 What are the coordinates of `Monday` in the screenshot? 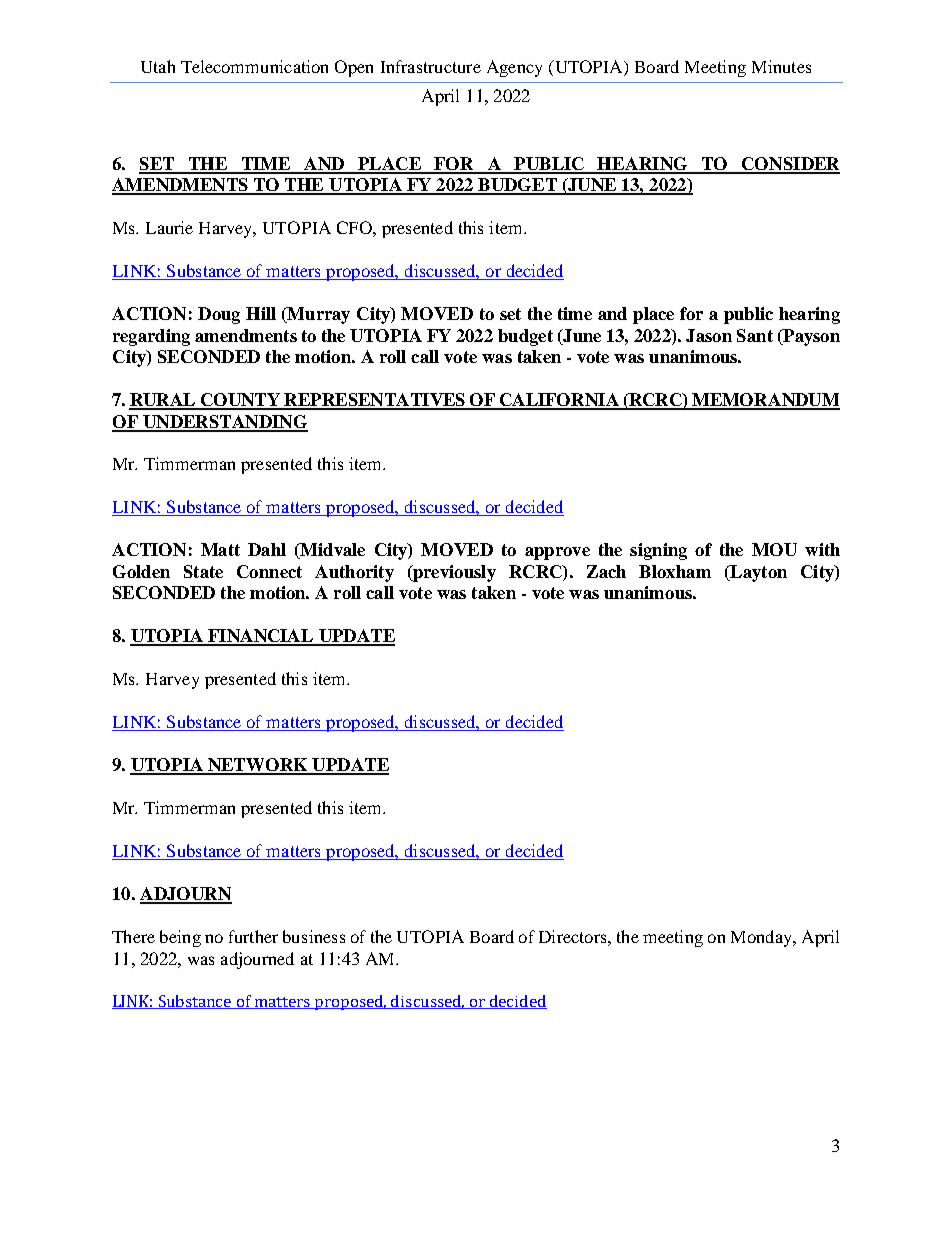 It's located at (762, 938).
